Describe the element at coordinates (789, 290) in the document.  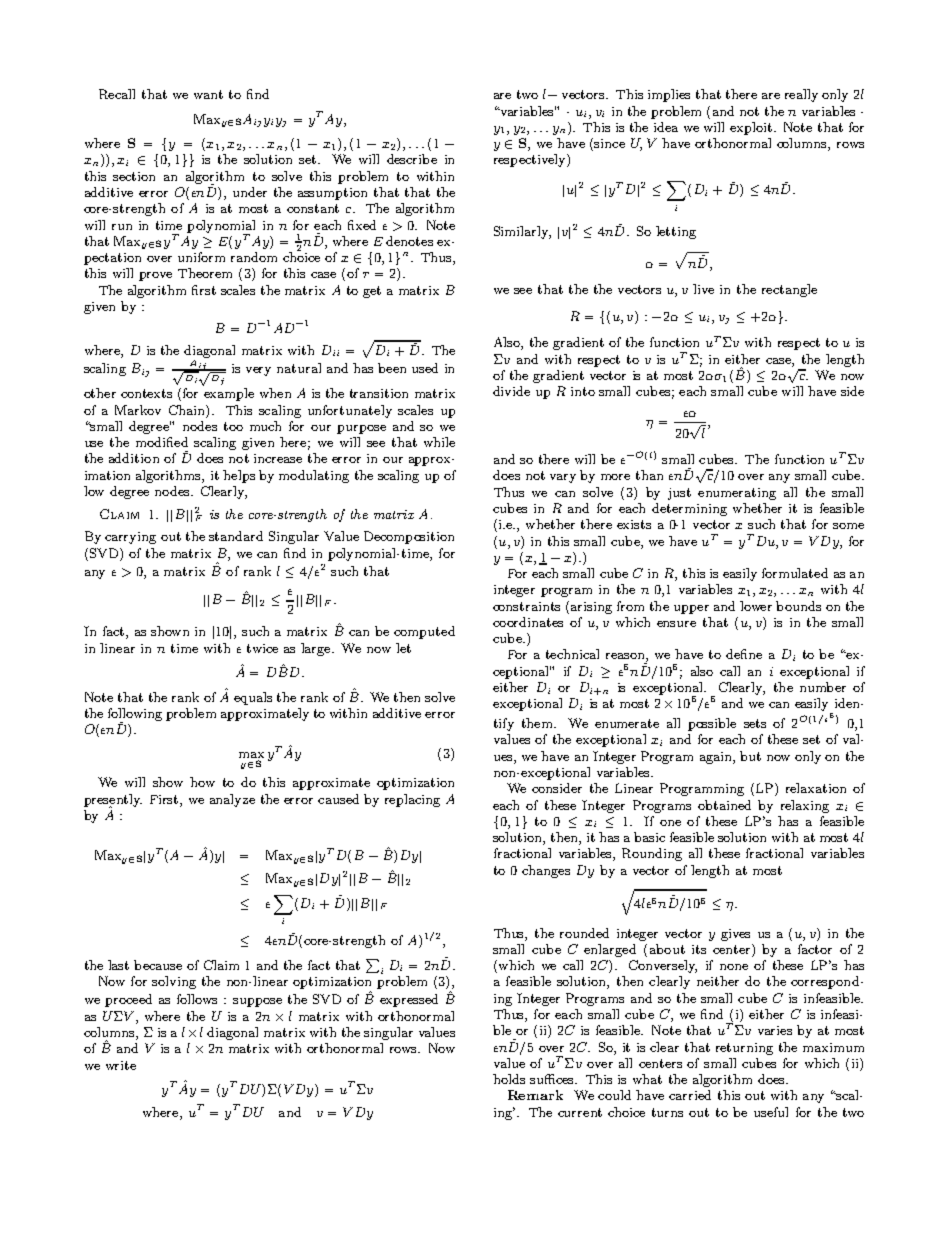
I see `rectangle` at that location.
